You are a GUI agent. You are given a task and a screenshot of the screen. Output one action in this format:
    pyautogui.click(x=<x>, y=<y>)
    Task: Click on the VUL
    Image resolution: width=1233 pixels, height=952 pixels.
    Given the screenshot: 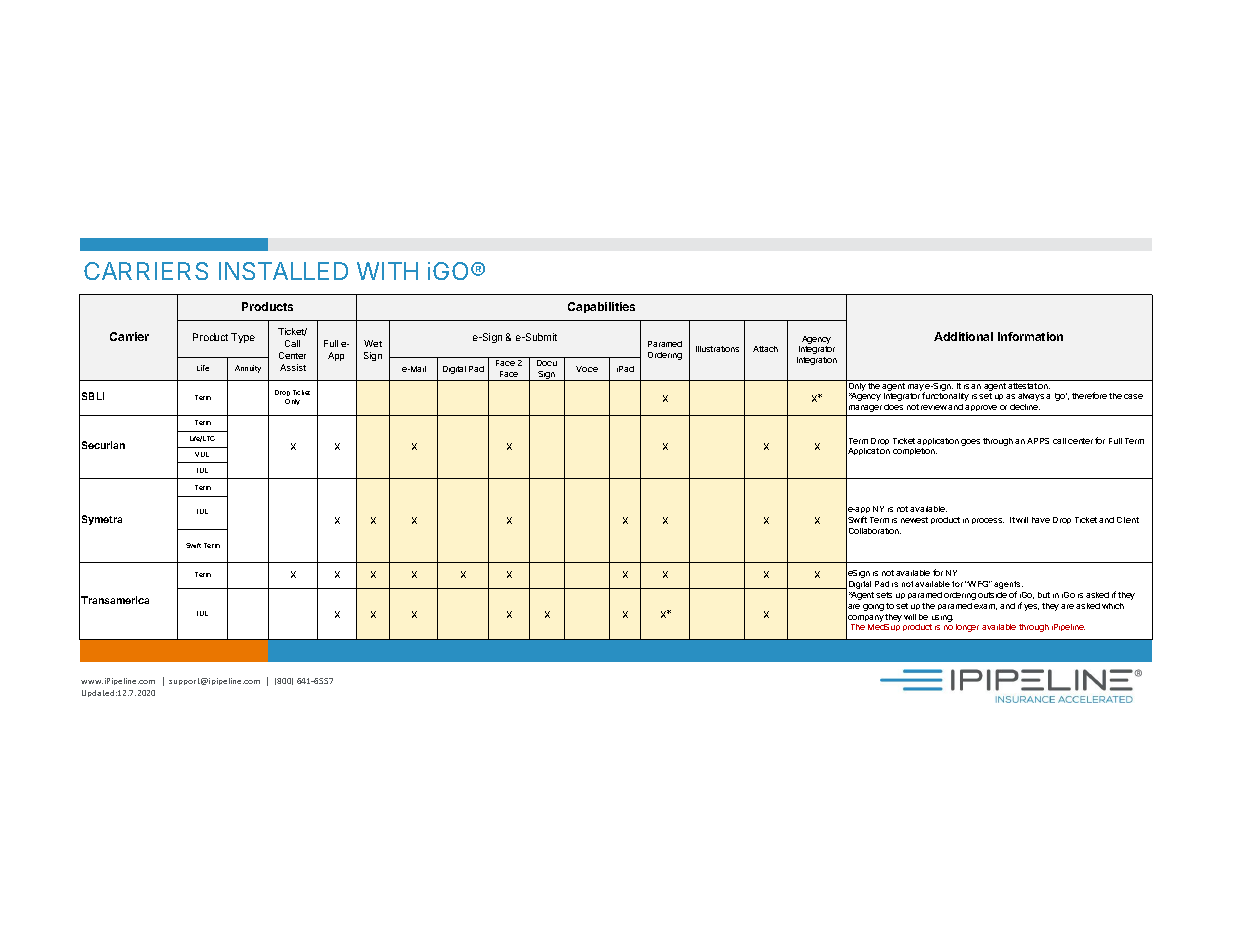 What is the action you would take?
    pyautogui.click(x=202, y=454)
